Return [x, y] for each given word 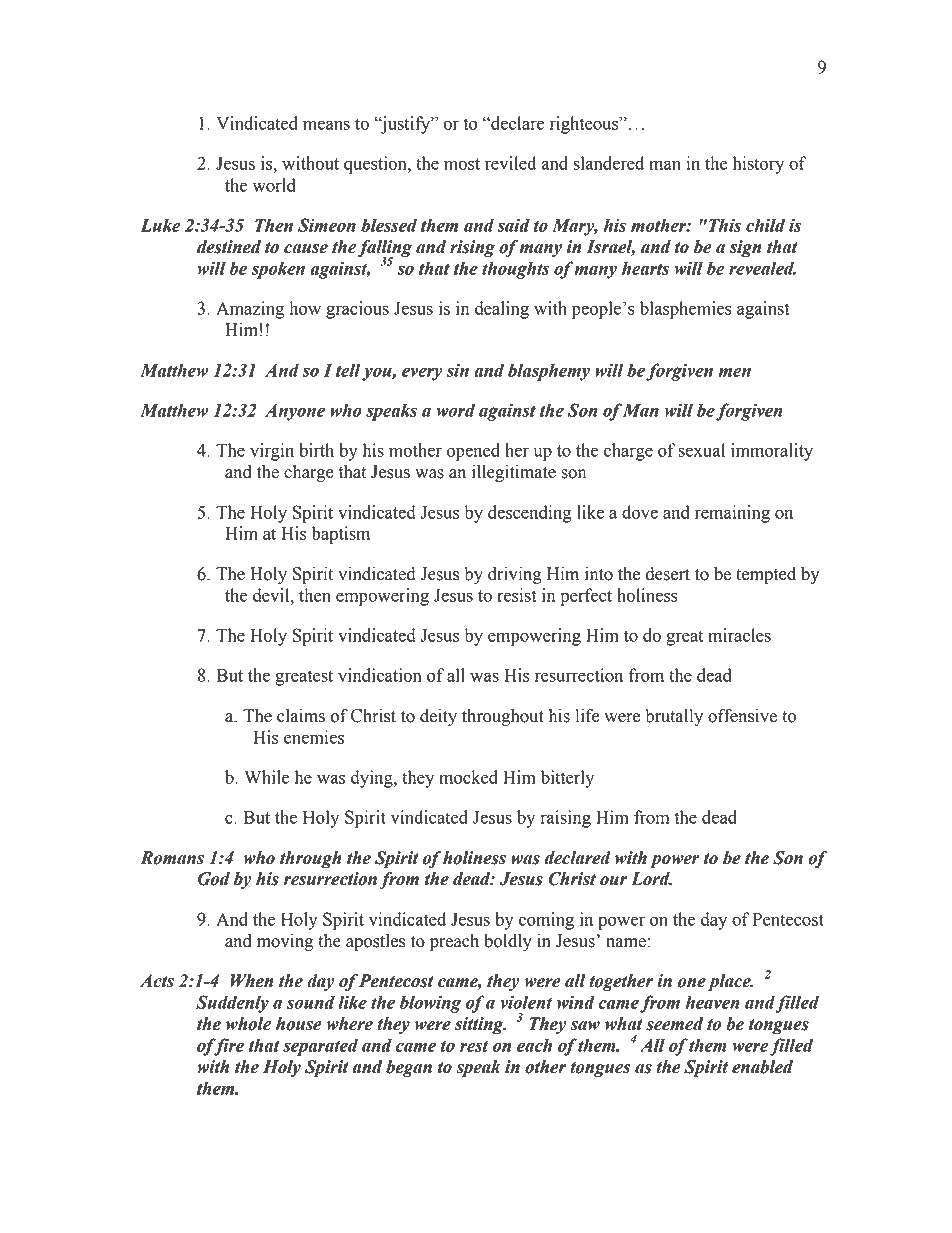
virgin [272, 452]
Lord [651, 879]
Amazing [250, 310]
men [735, 372]
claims [301, 716]
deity [438, 717]
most [462, 164]
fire [228, 1047]
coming [546, 921]
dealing [502, 310]
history [758, 165]
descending [530, 514]
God [214, 879]
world [274, 185]
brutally [674, 717]
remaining [732, 514]
